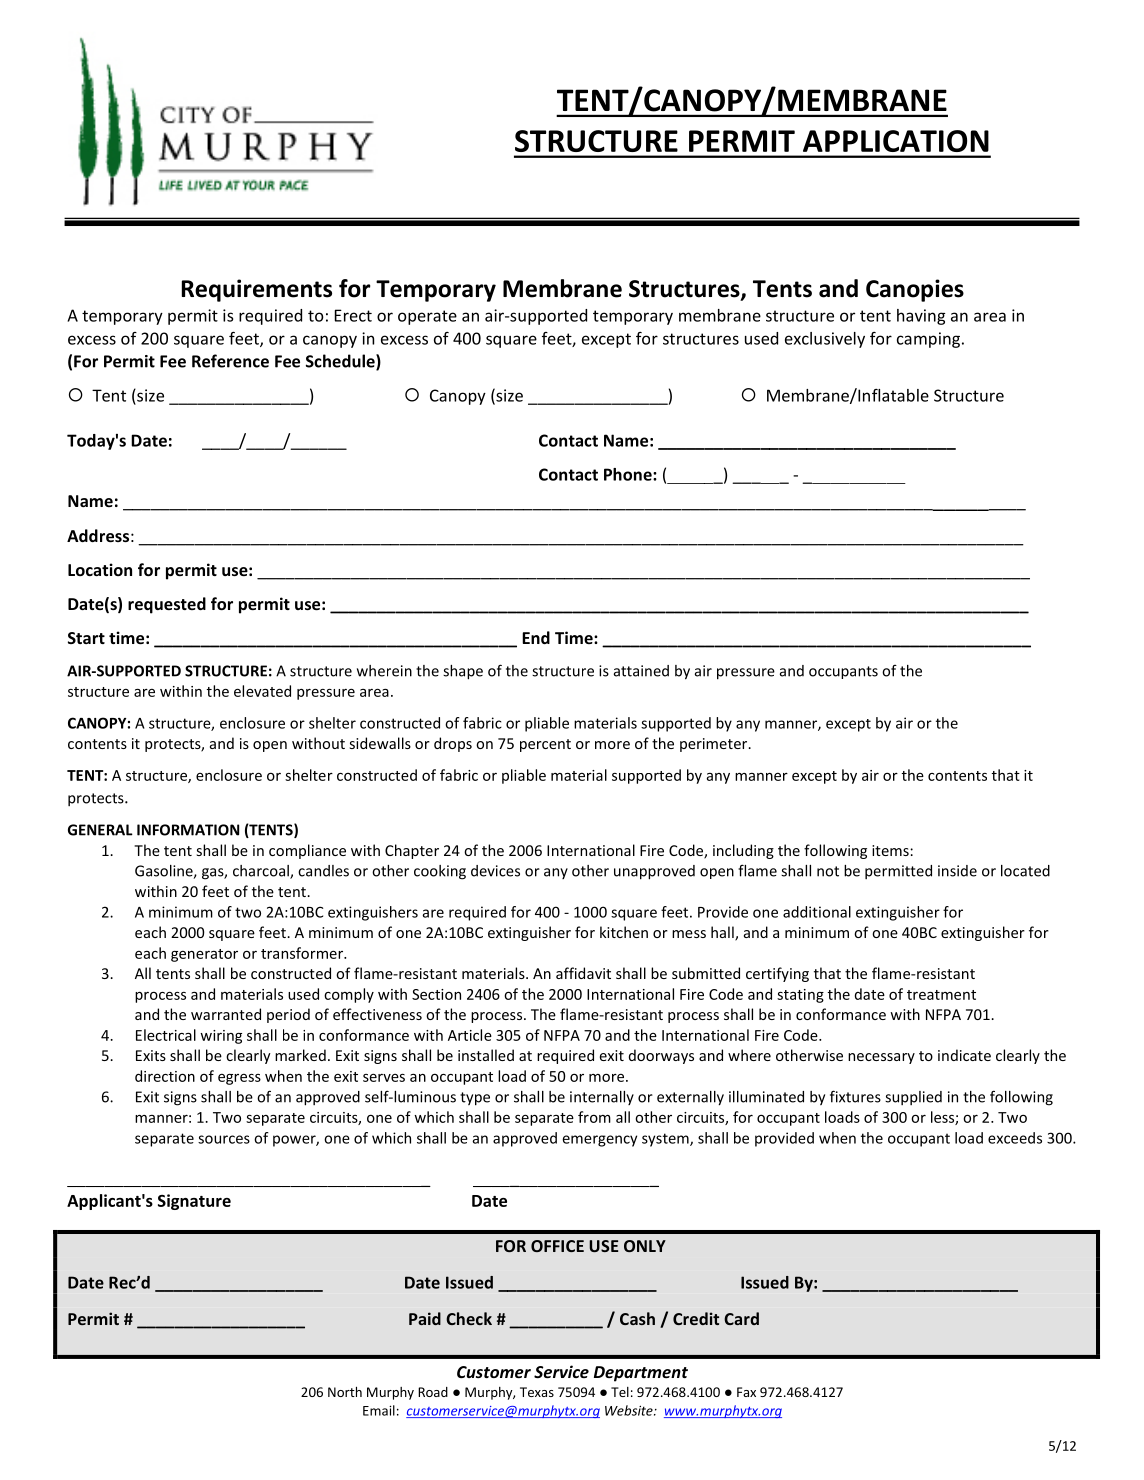  What do you see at coordinates (594, 1117) in the screenshot?
I see `from` at bounding box center [594, 1117].
